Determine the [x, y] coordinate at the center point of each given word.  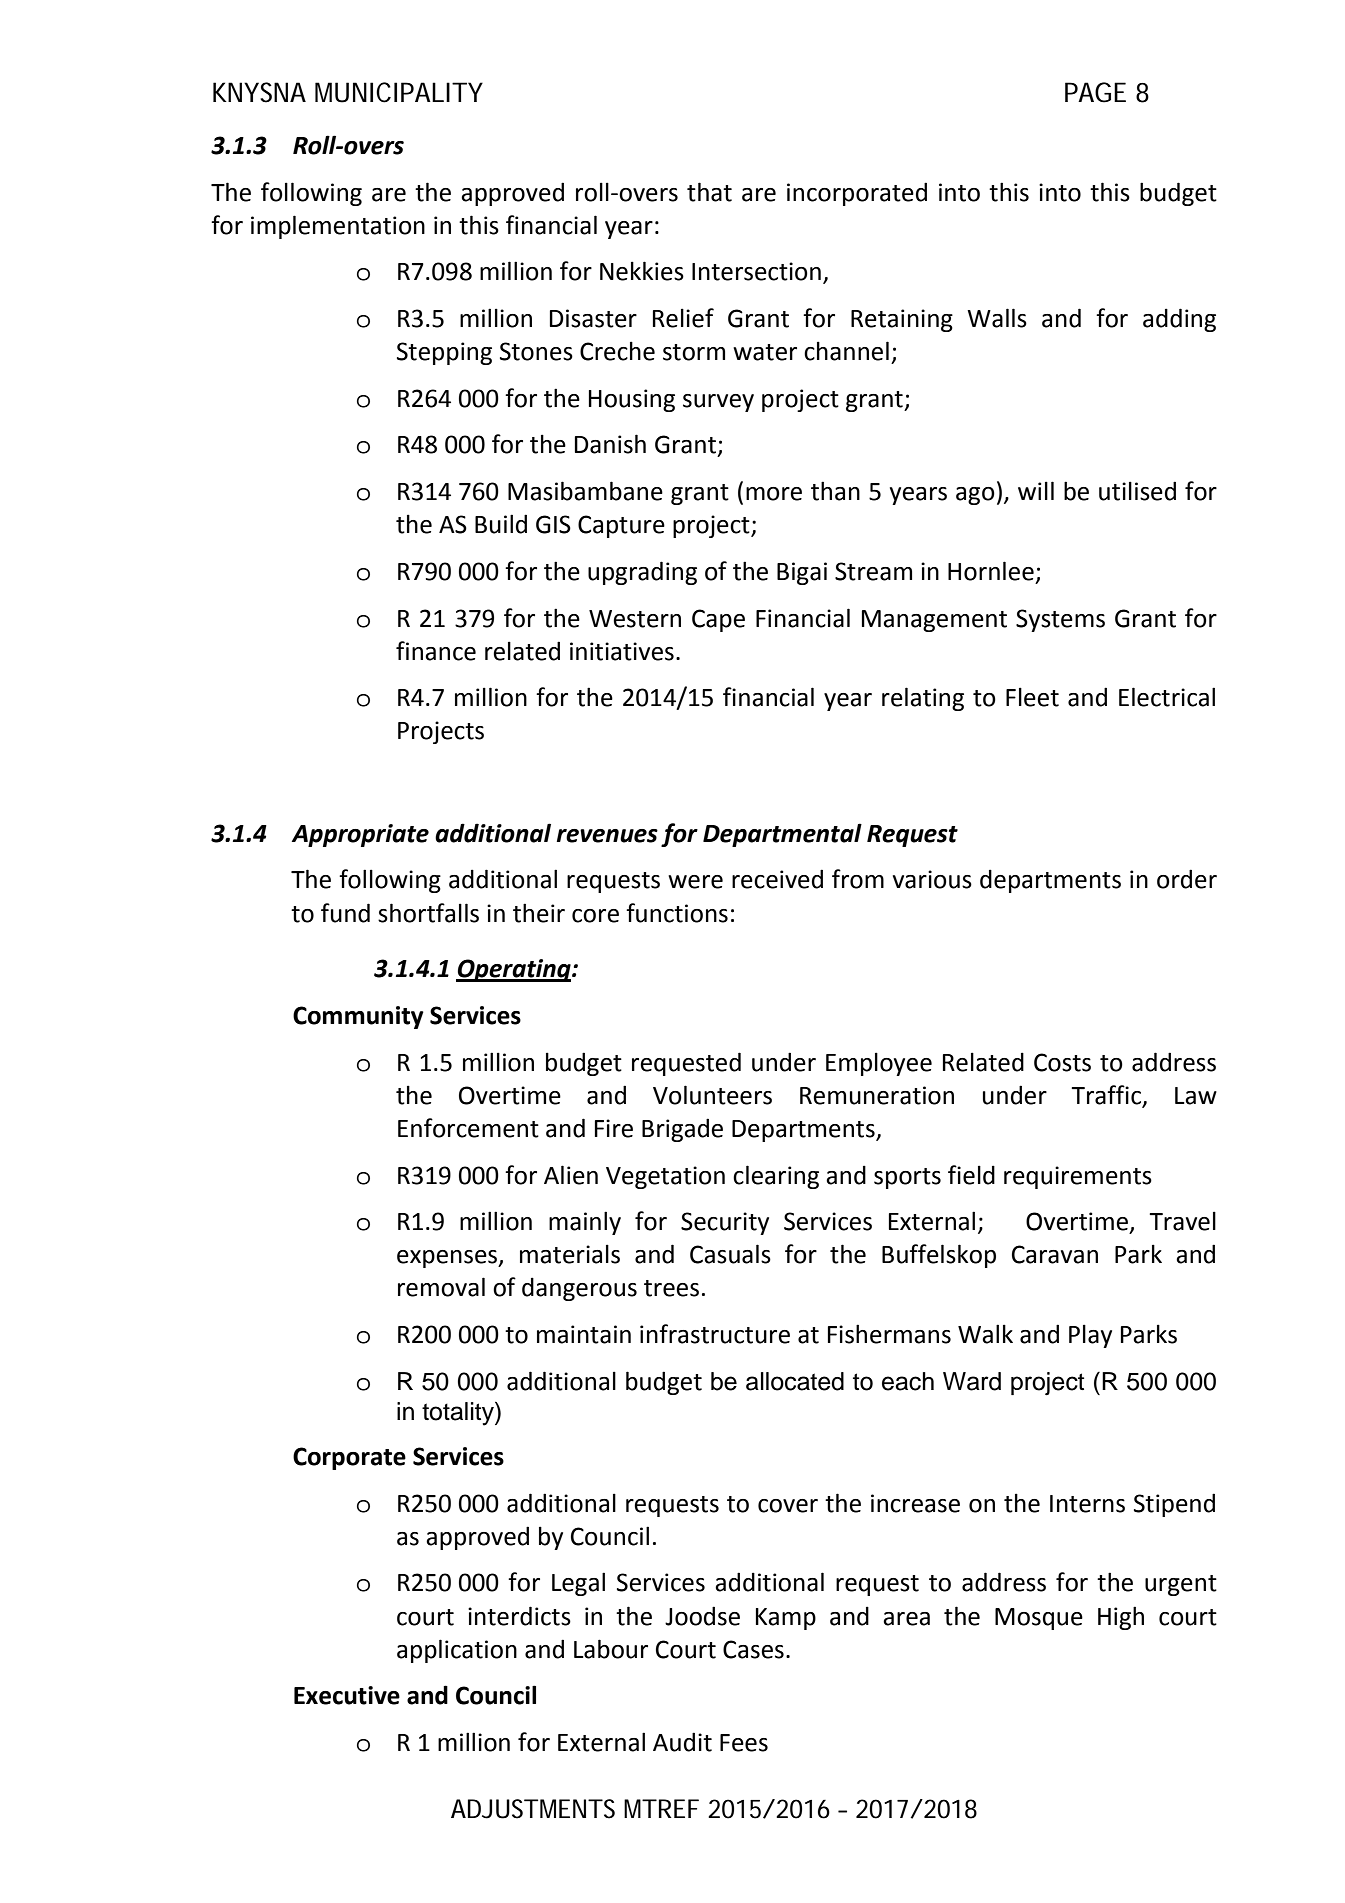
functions [677, 913]
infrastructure [715, 1334]
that [709, 192]
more [774, 494]
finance [436, 651]
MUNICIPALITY [399, 92]
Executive [347, 1695]
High [1121, 1618]
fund [345, 913]
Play [1090, 1336]
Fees [744, 1743]
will [1036, 490]
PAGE [1095, 92]
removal [441, 1287]
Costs [1062, 1062]
